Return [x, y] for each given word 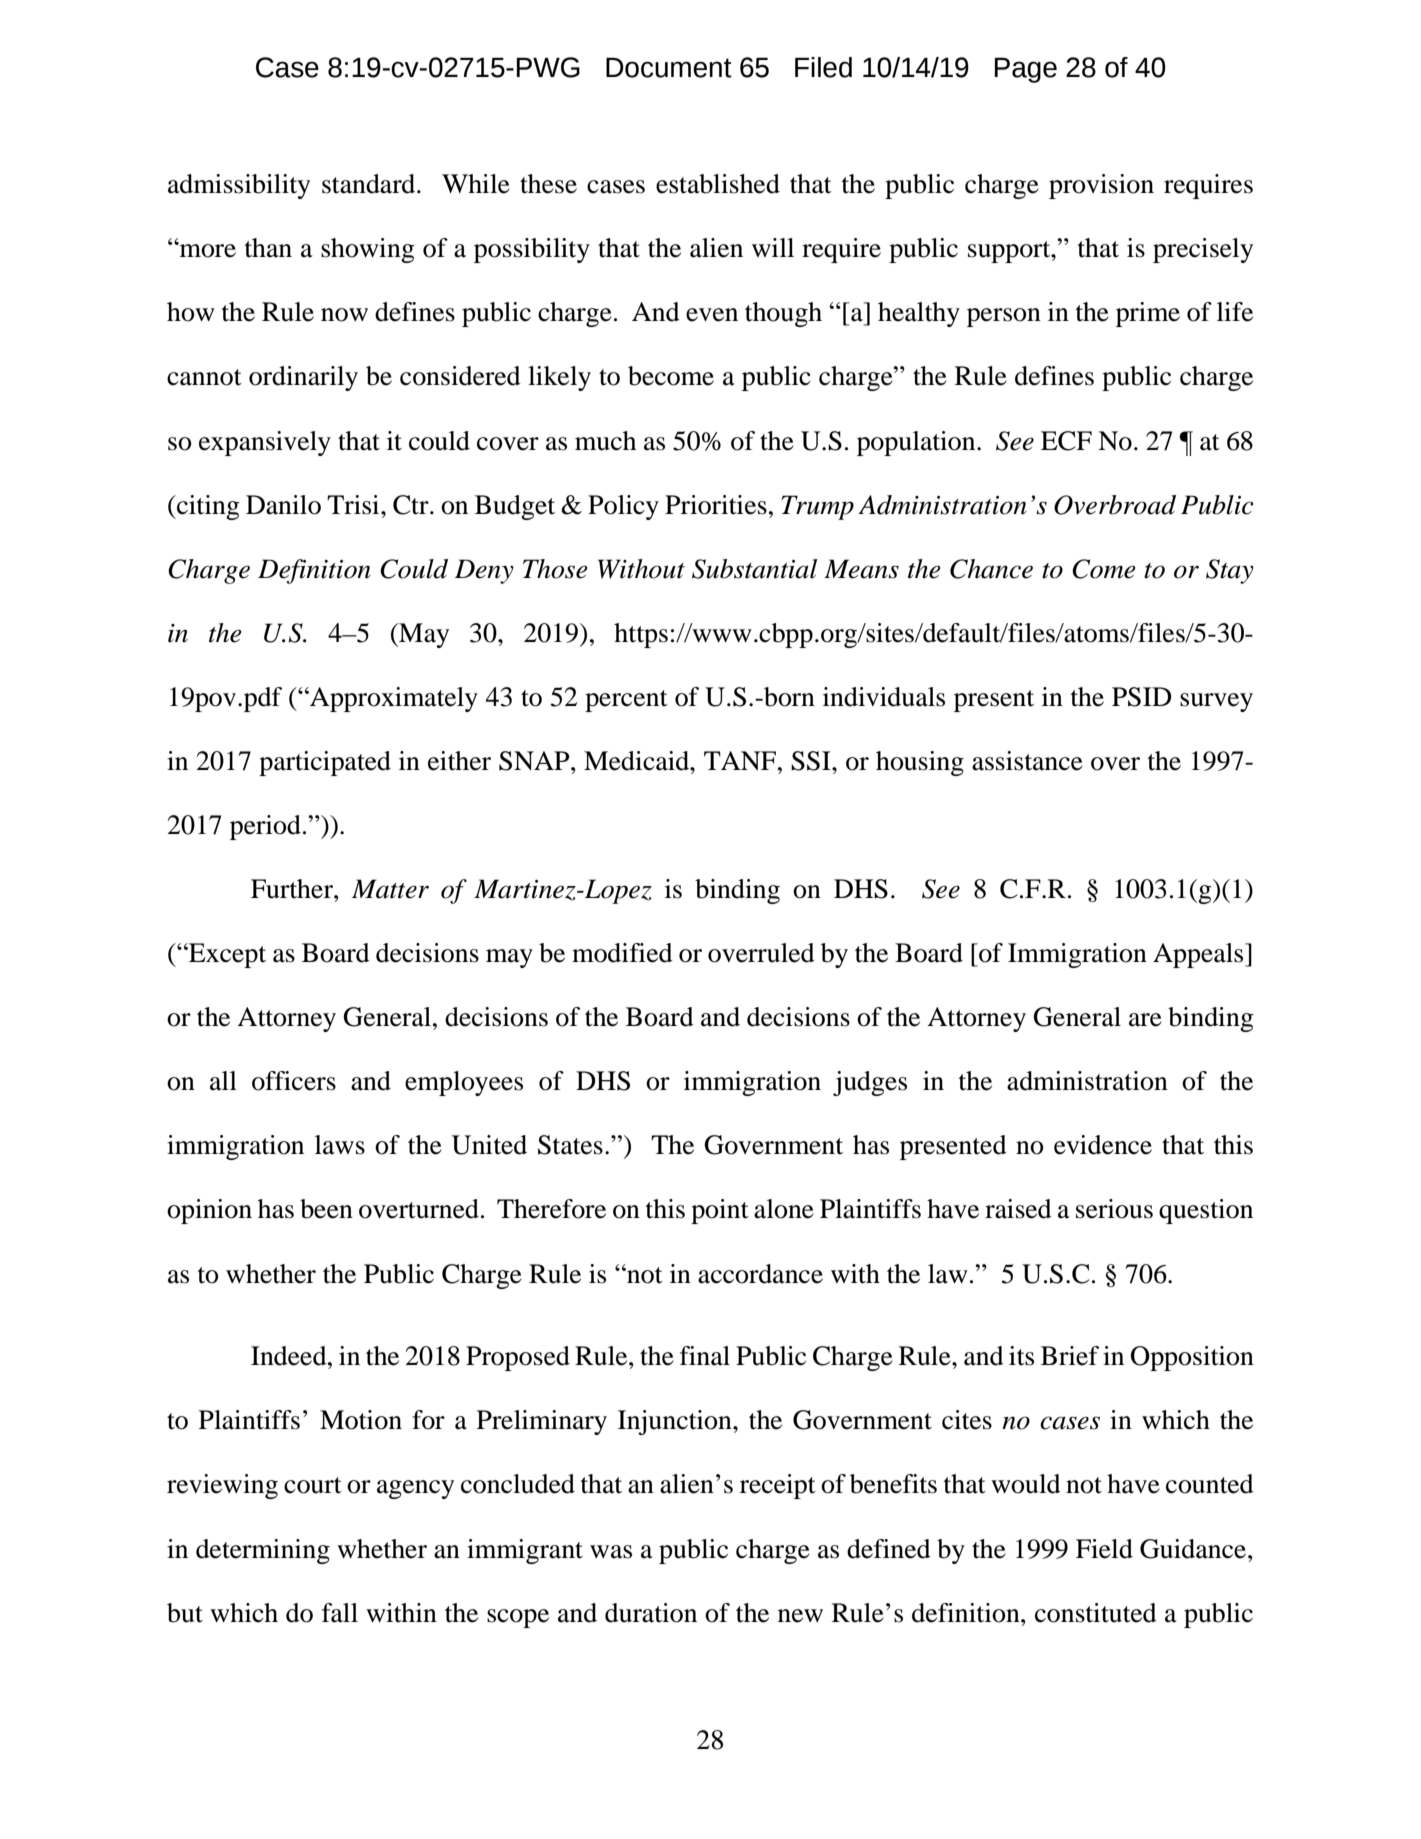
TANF [741, 760]
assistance [1027, 761]
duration [651, 1613]
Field [1104, 1549]
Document [669, 68]
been [326, 1209]
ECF [1066, 441]
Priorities [716, 505]
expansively [265, 443]
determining [263, 1551]
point [720, 1211]
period [265, 827]
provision [1101, 186]
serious [1114, 1209]
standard [370, 184]
